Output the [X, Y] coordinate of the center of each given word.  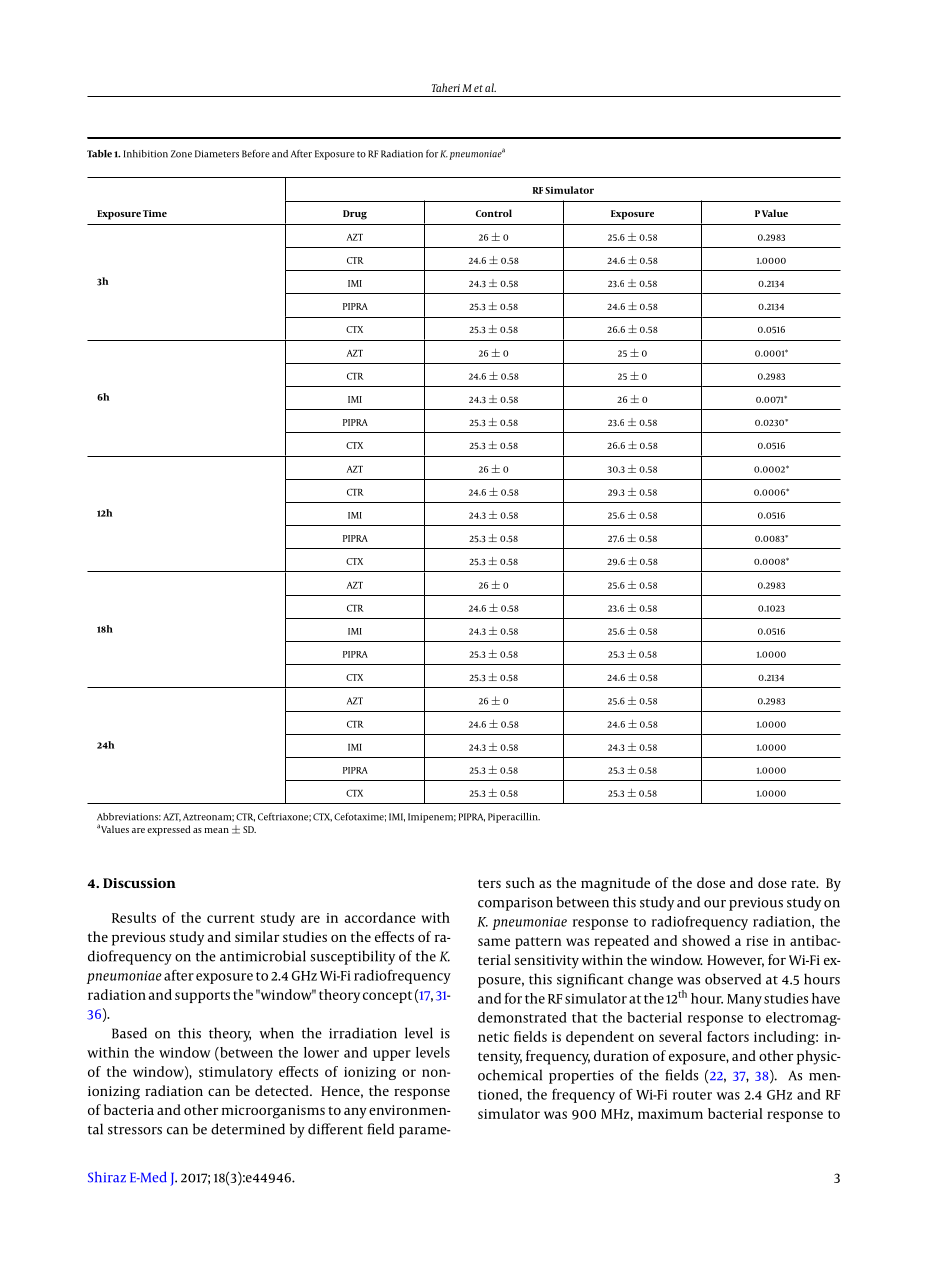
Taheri [446, 87]
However [735, 961]
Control [494, 213]
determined [248, 1129]
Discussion [139, 883]
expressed [169, 830]
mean [216, 830]
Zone [181, 154]
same [494, 942]
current [231, 918]
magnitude [615, 884]
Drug [355, 215]
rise [757, 941]
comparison [515, 904]
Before [256, 154]
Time [155, 213]
